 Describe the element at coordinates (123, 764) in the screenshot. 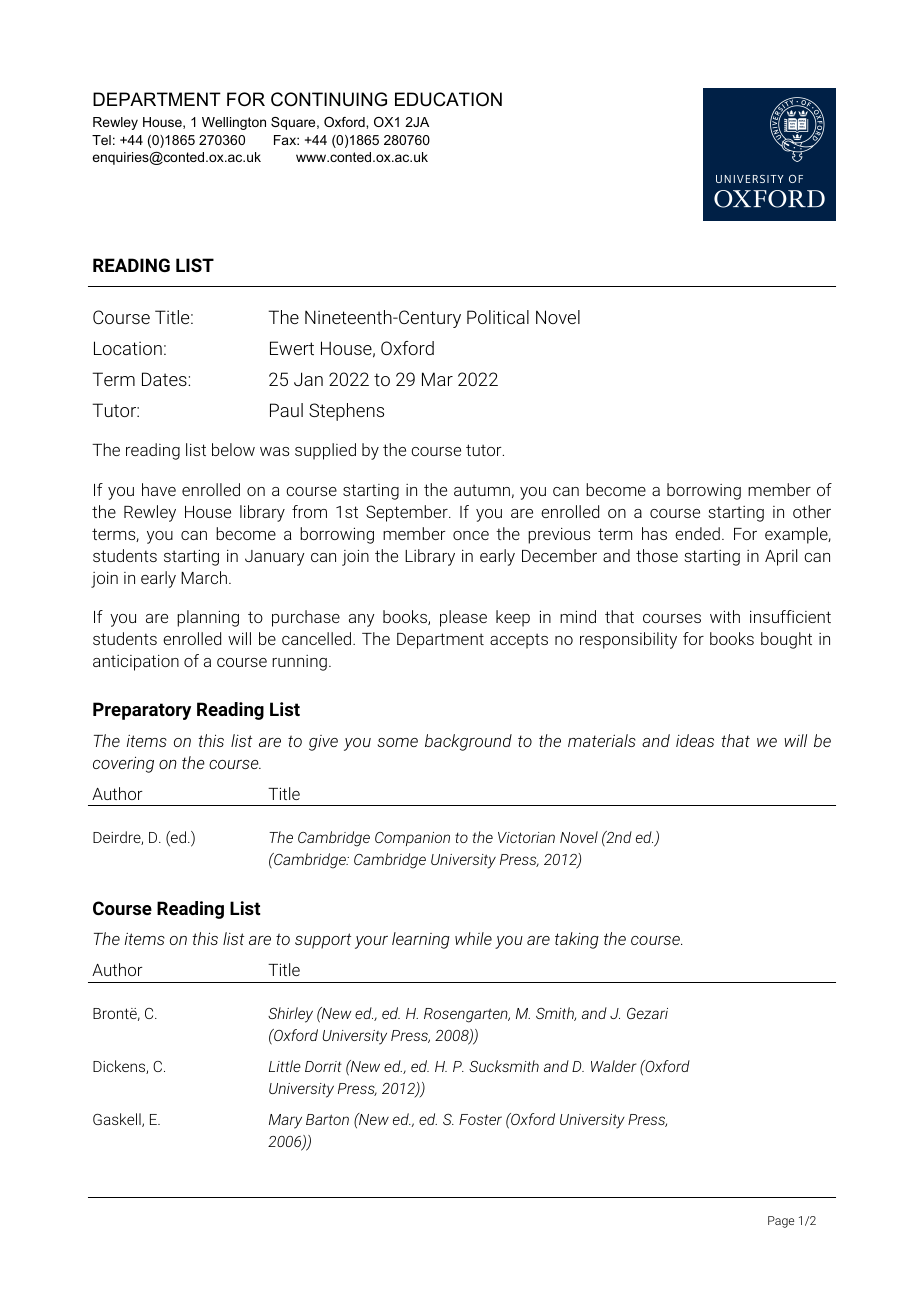

I see `covering` at that location.
